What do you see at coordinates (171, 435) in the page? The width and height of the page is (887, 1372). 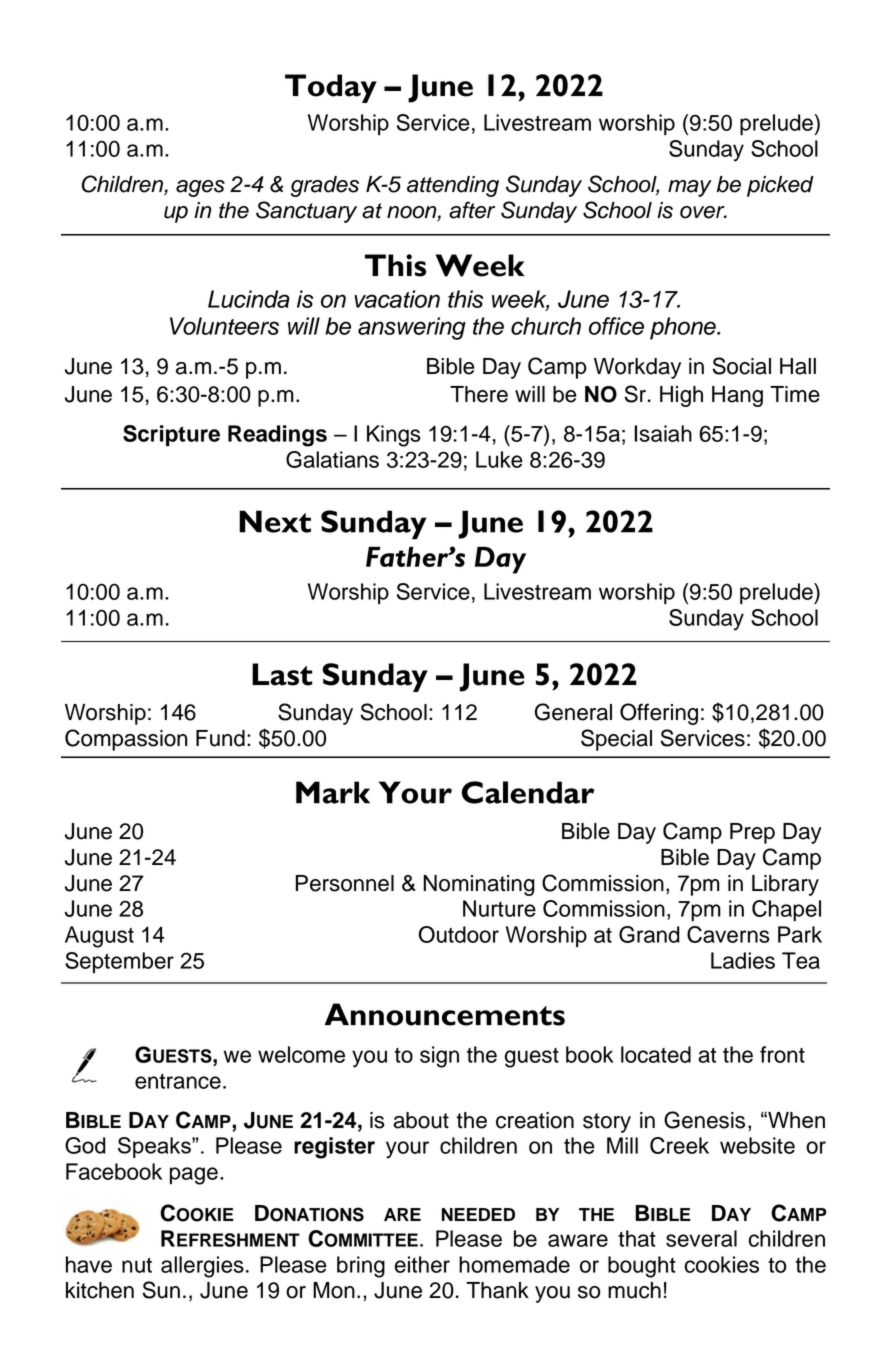 I see `Scripture` at bounding box center [171, 435].
